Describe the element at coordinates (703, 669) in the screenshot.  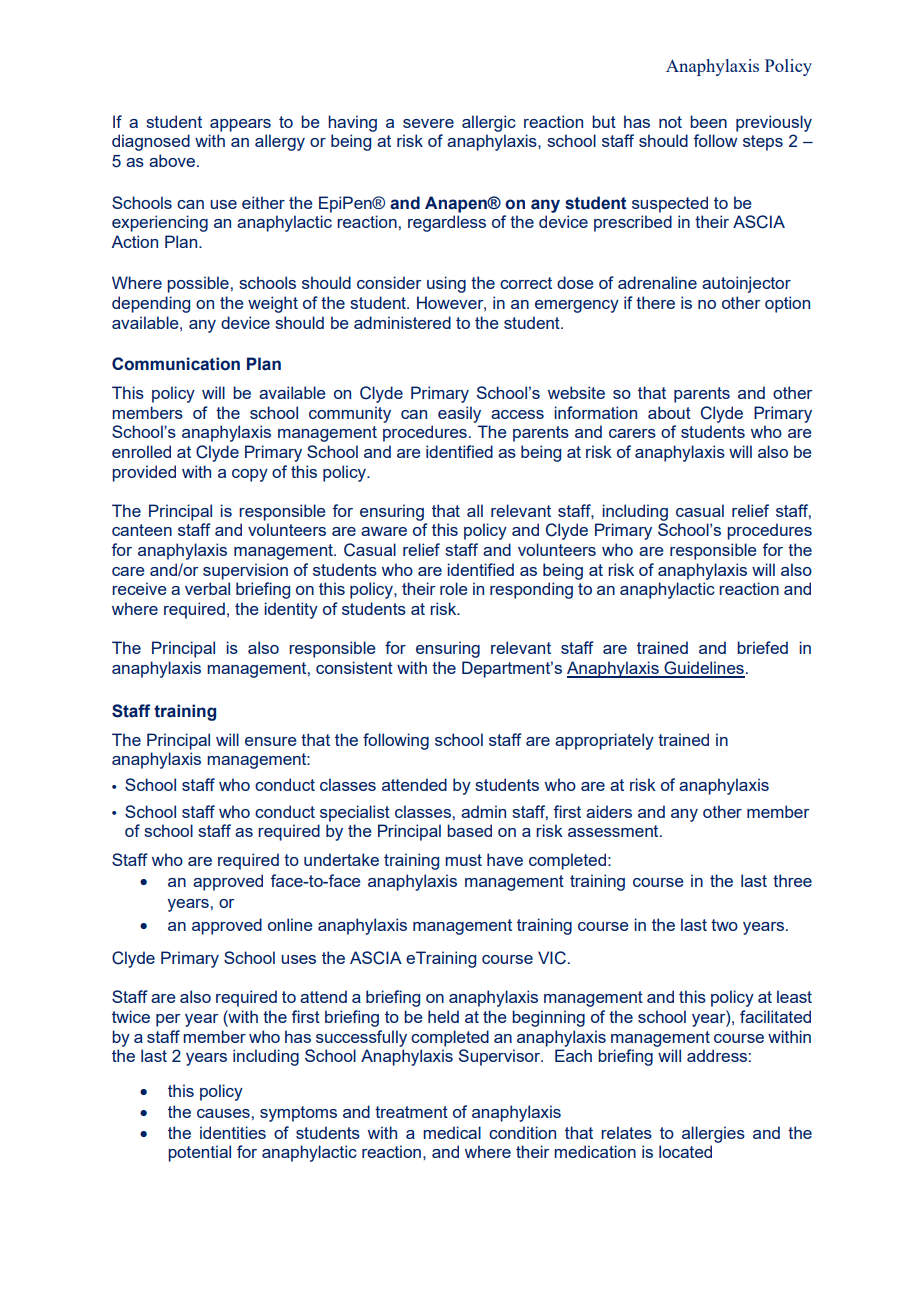
I see `Guidelines` at that location.
